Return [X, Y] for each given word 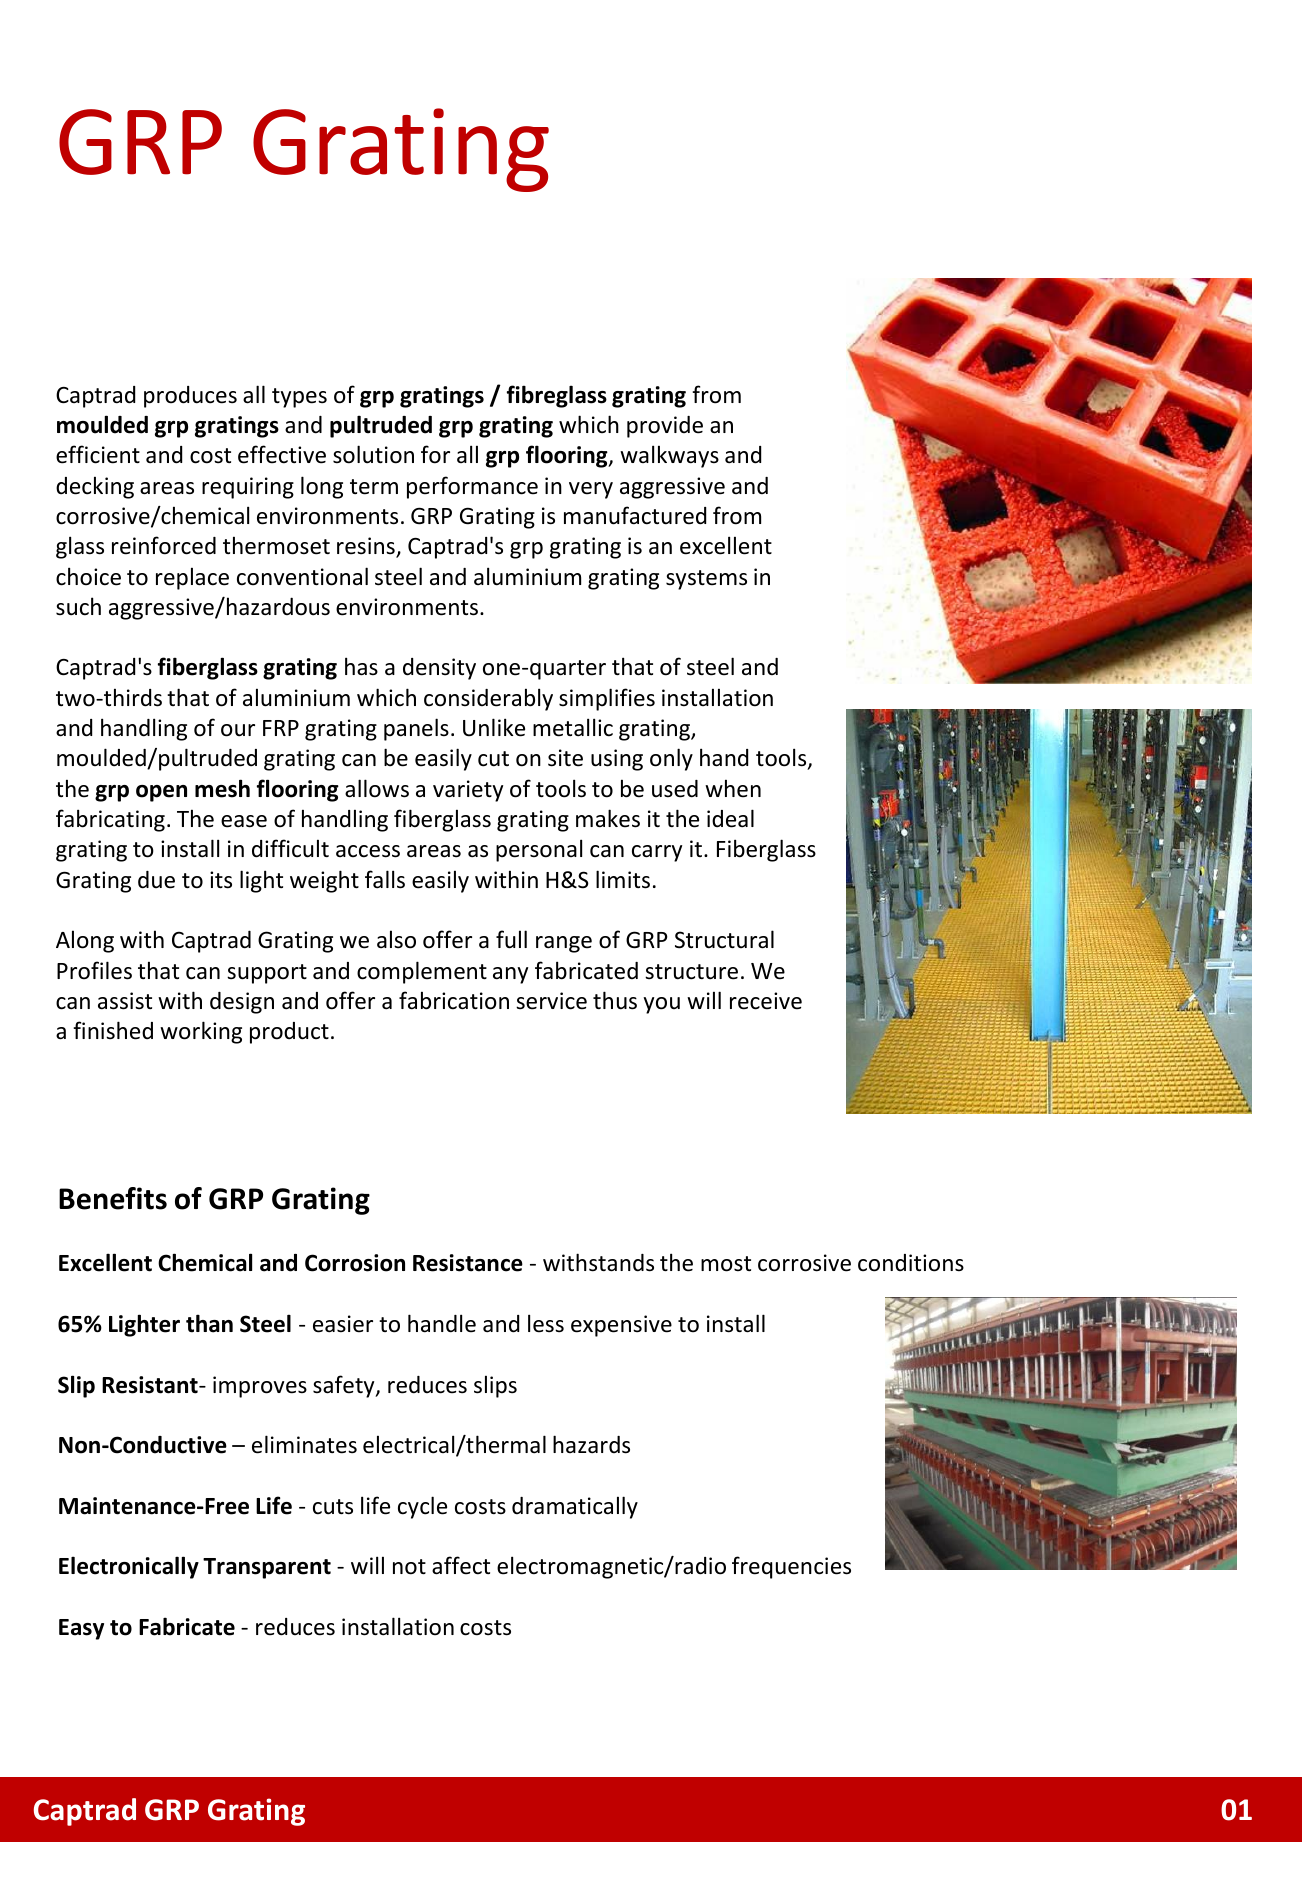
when [733, 788]
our [238, 730]
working [201, 1032]
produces [190, 397]
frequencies [791, 1567]
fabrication [454, 1000]
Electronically [129, 1567]
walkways [669, 456]
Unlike [494, 727]
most [726, 1264]
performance [472, 487]
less [546, 1323]
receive [766, 1001]
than [209, 1323]
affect [461, 1565]
